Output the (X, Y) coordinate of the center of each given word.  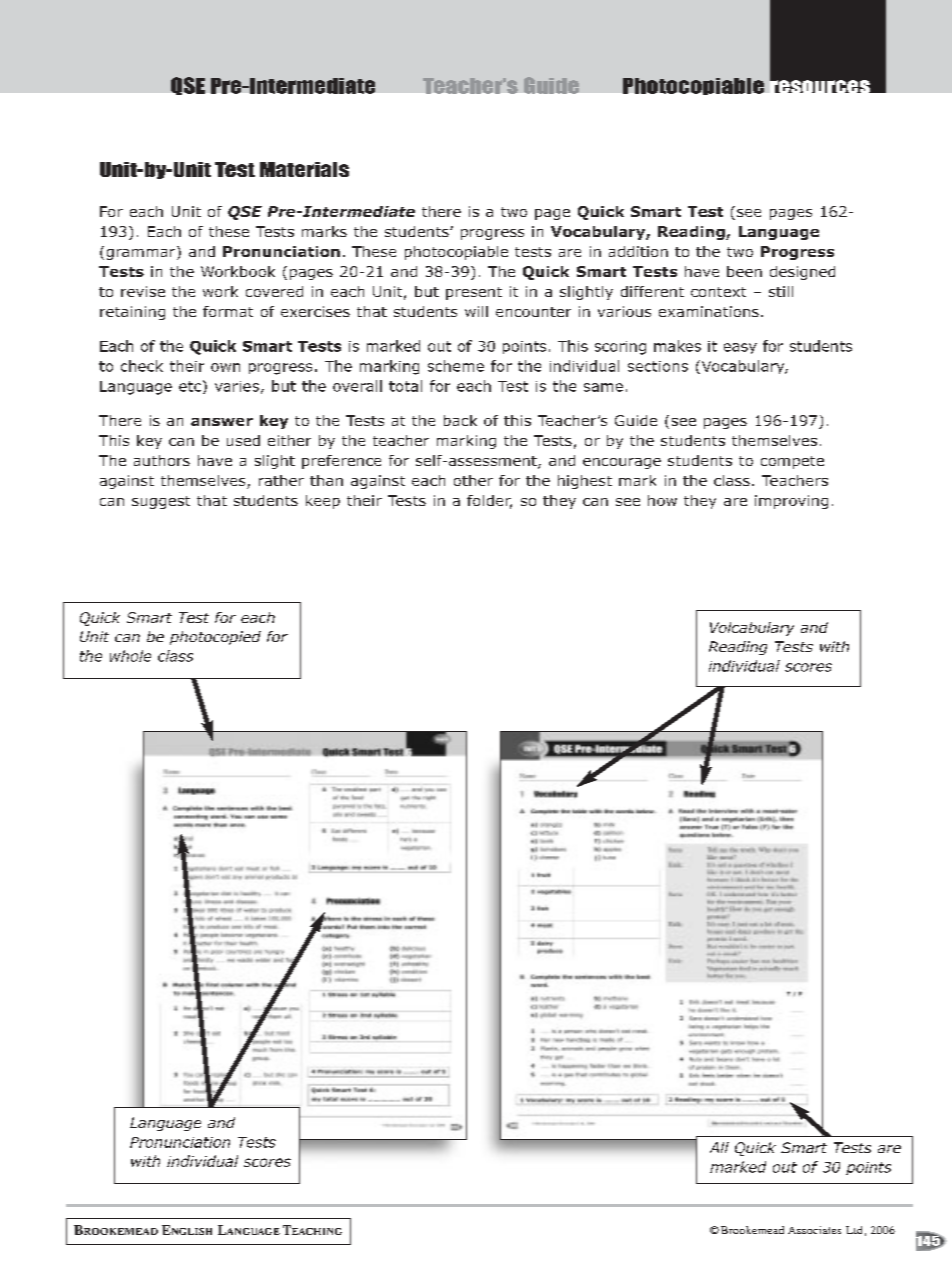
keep (323, 502)
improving (791, 502)
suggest (161, 502)
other (473, 480)
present (474, 293)
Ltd (854, 1230)
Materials (304, 169)
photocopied (215, 638)
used (243, 440)
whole (130, 656)
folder (489, 502)
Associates (814, 1230)
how (662, 500)
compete (792, 462)
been (744, 271)
